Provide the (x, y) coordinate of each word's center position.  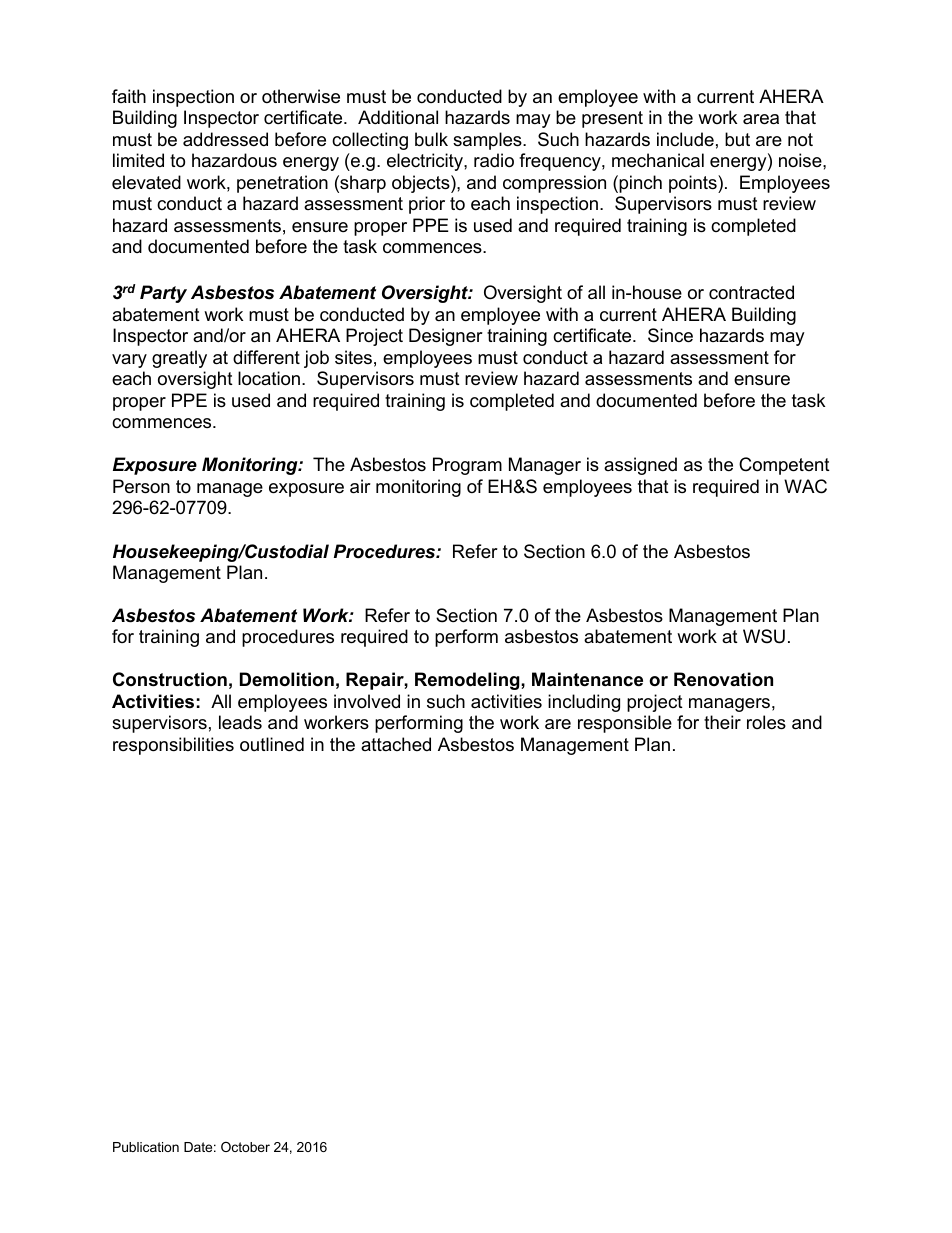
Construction (170, 679)
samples (488, 141)
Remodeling (468, 681)
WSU (764, 636)
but (737, 139)
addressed (225, 139)
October (245, 1147)
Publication (146, 1147)
